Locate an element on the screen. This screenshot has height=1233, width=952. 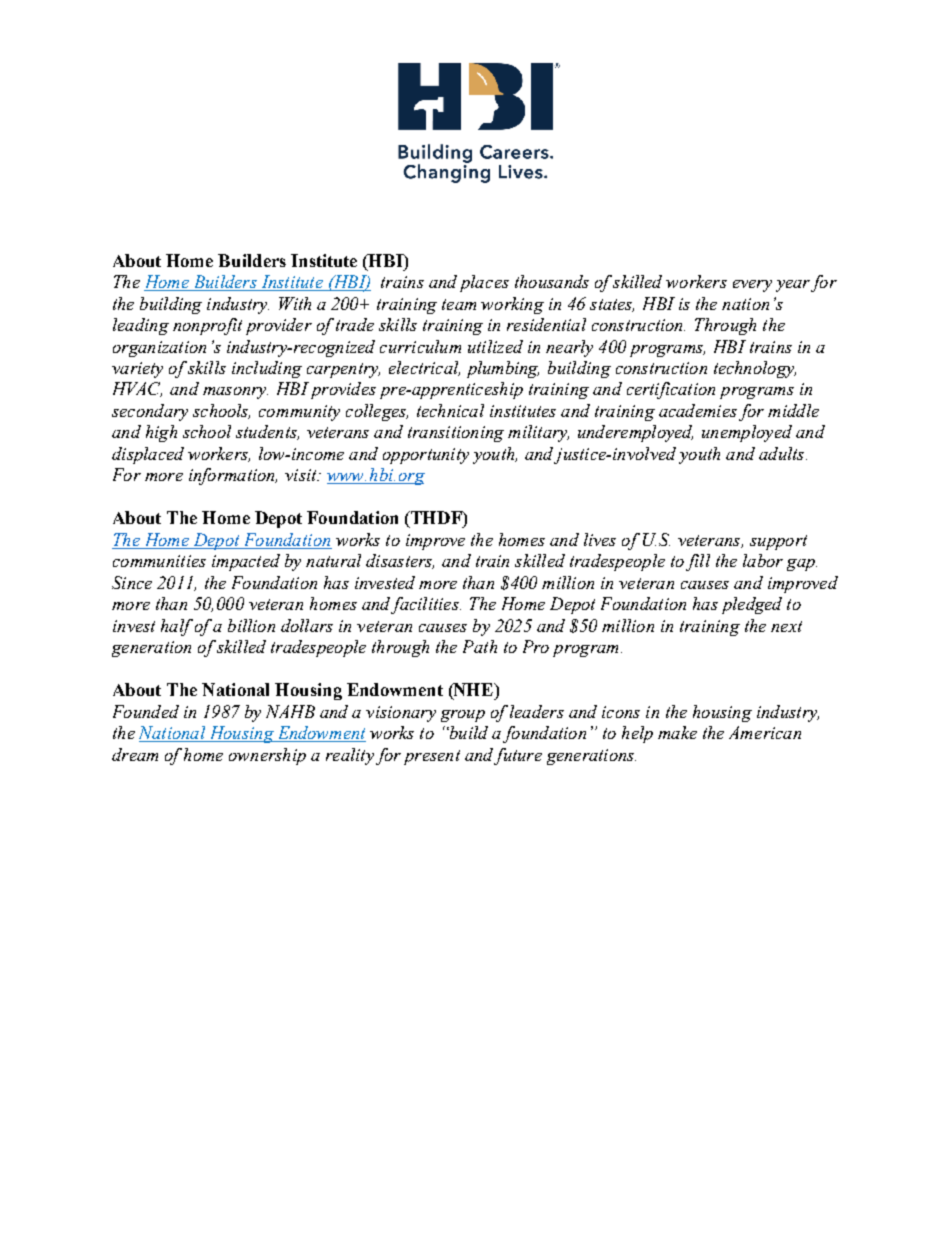
masonry is located at coordinates (235, 393).
